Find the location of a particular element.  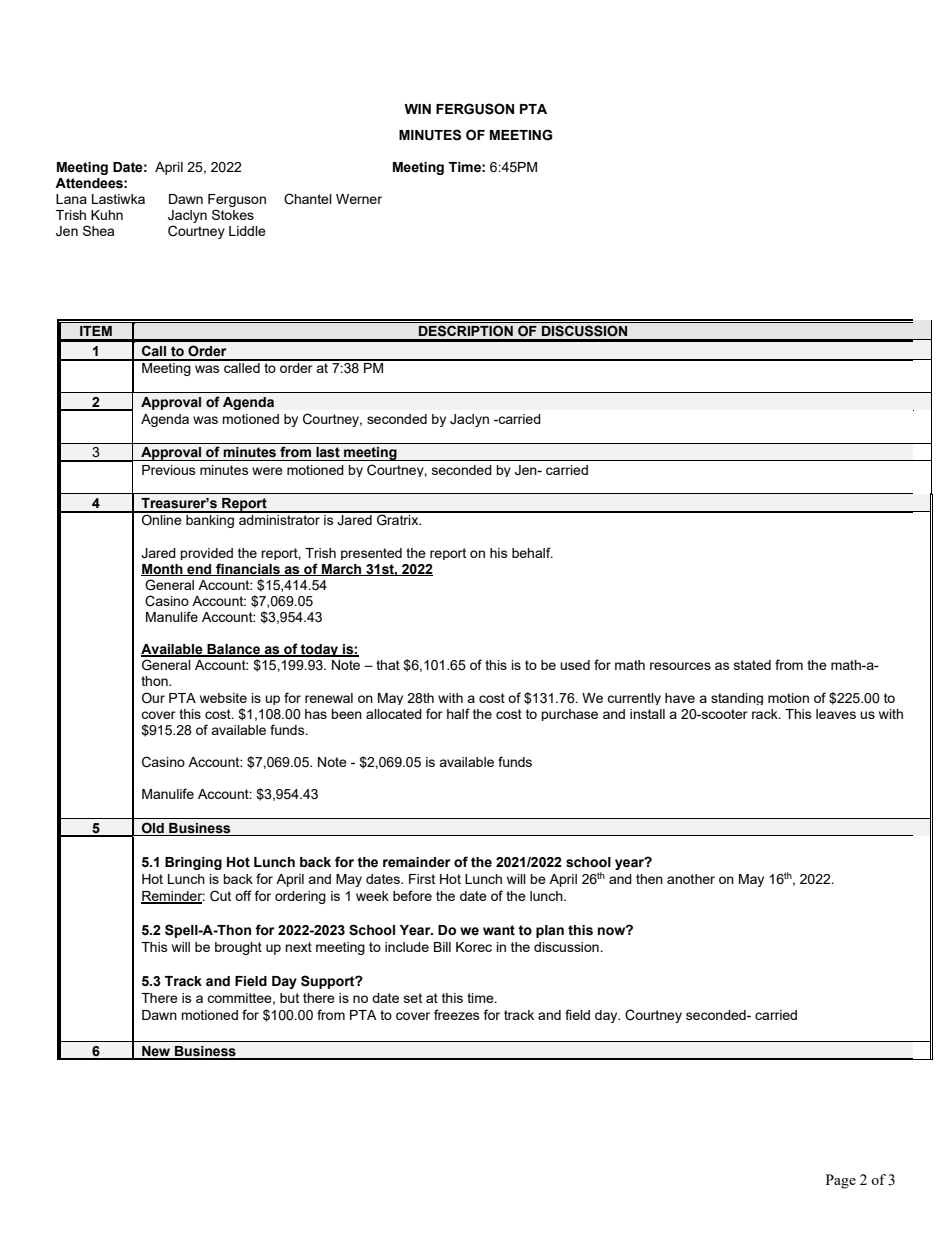

but is located at coordinates (289, 998).
